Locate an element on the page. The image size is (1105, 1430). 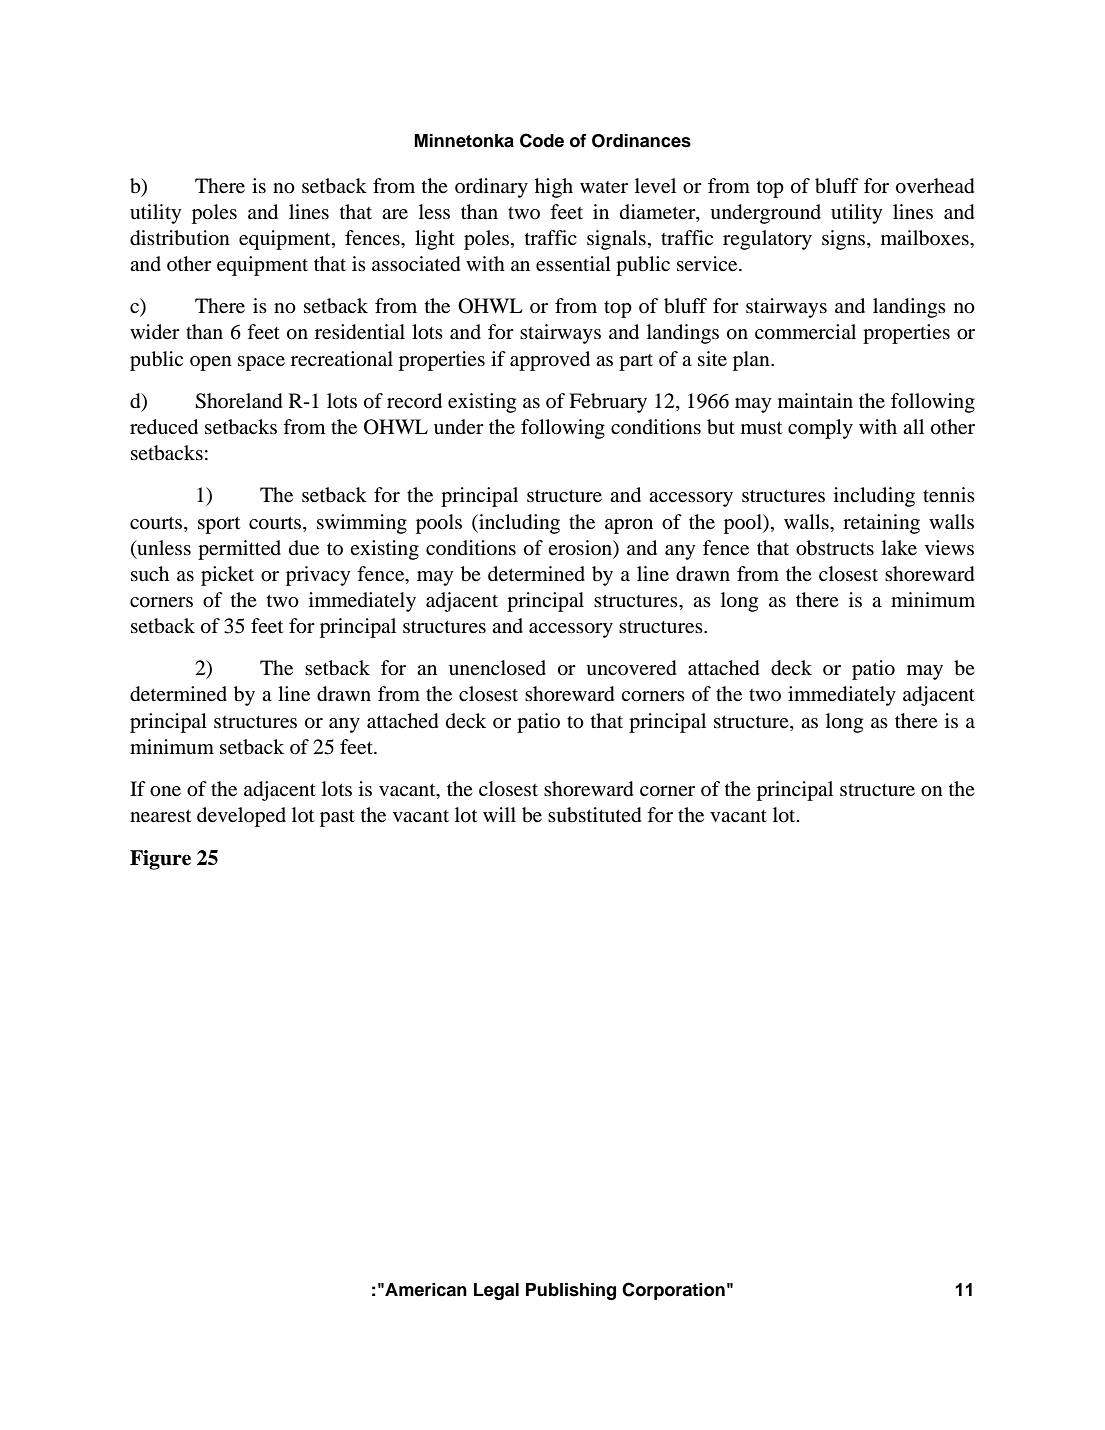
distribution is located at coordinates (180, 238).
